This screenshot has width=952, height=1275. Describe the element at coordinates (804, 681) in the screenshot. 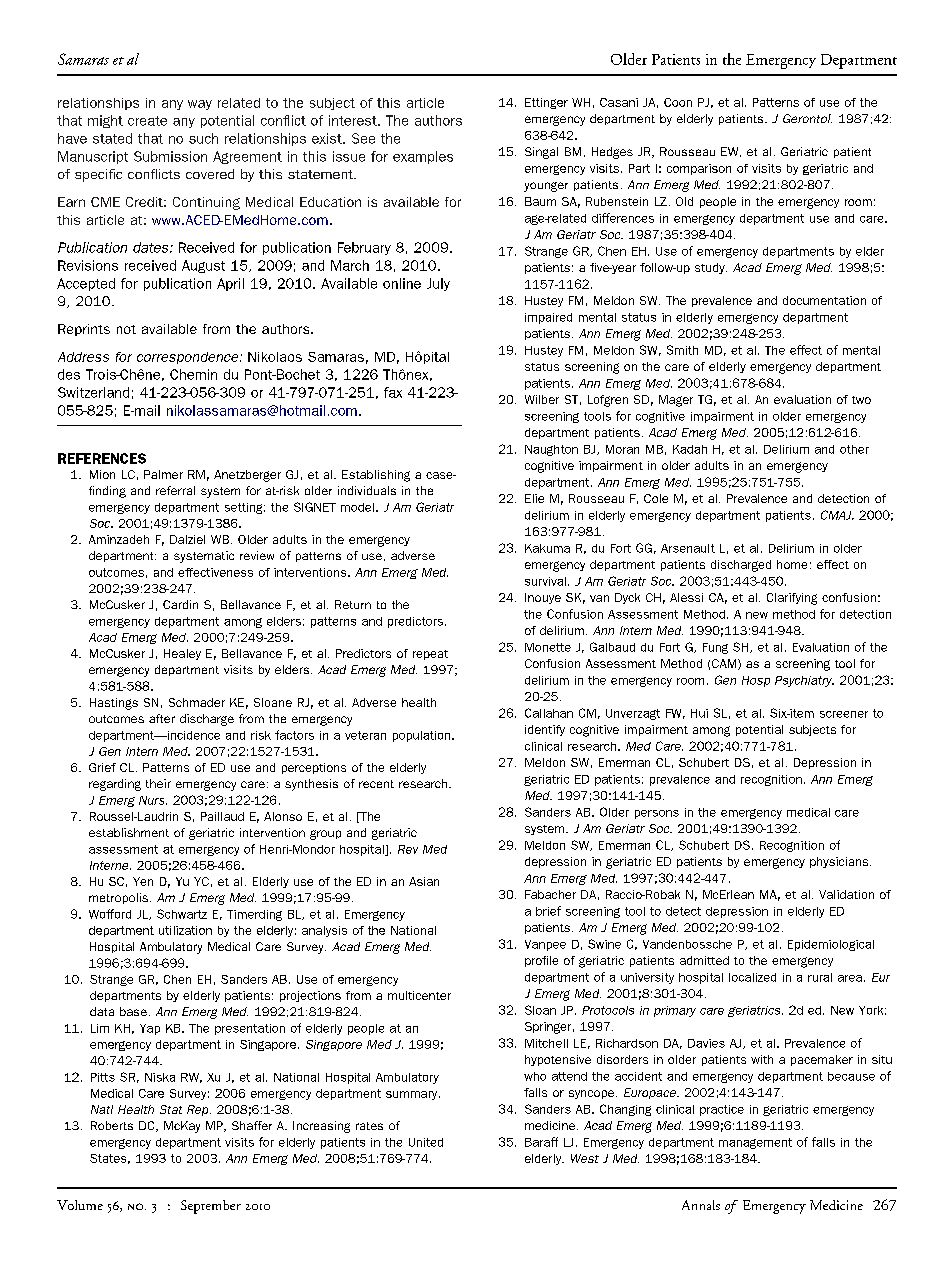

I see `Psychiatry` at that location.
